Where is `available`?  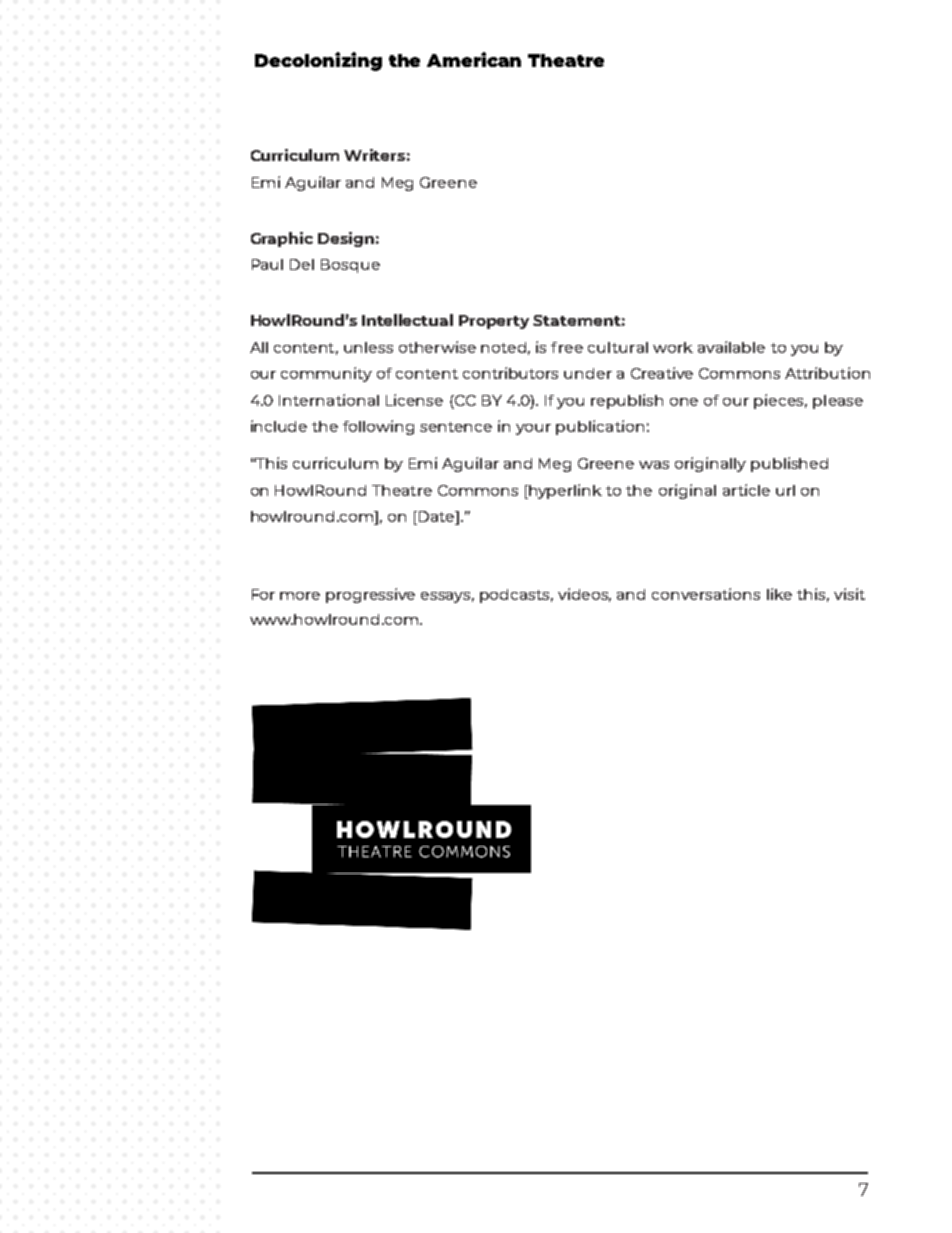 available is located at coordinates (731, 347).
